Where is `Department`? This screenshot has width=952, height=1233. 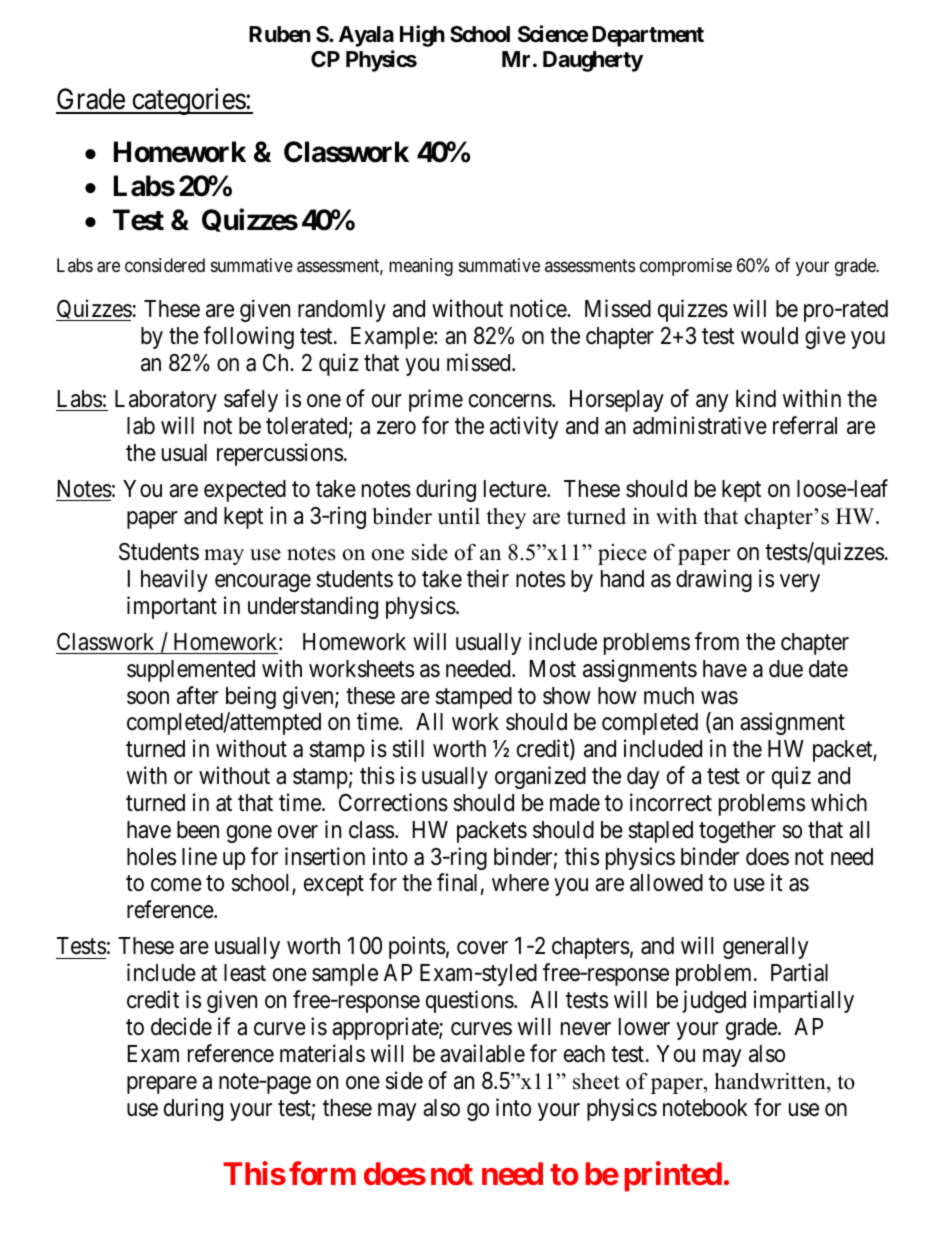 Department is located at coordinates (648, 36).
